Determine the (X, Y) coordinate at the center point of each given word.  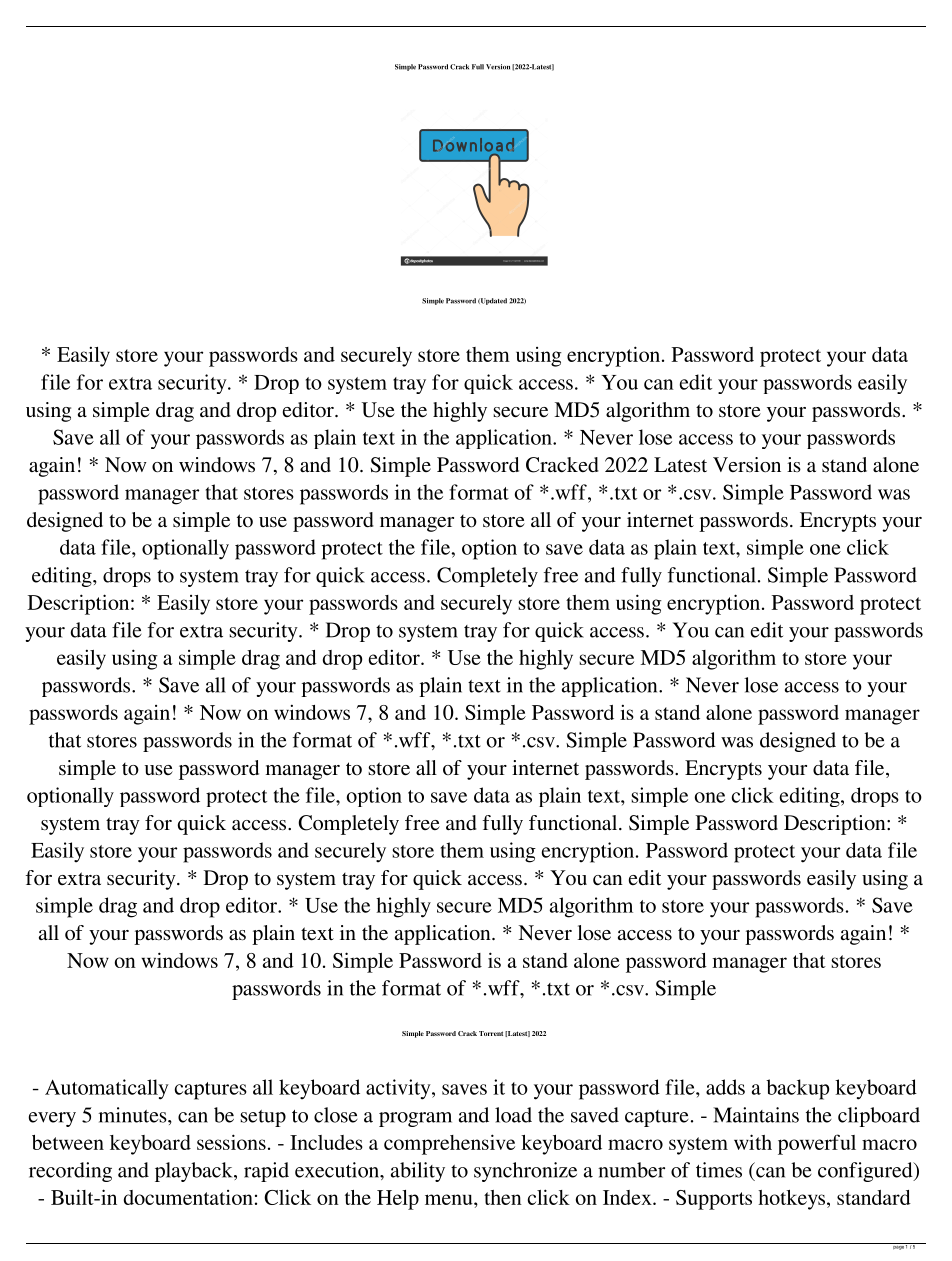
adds (725, 1087)
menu (450, 1199)
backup (797, 1089)
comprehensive (449, 1144)
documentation (188, 1197)
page (898, 1246)
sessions (231, 1142)
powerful (817, 1144)
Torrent (491, 1033)
